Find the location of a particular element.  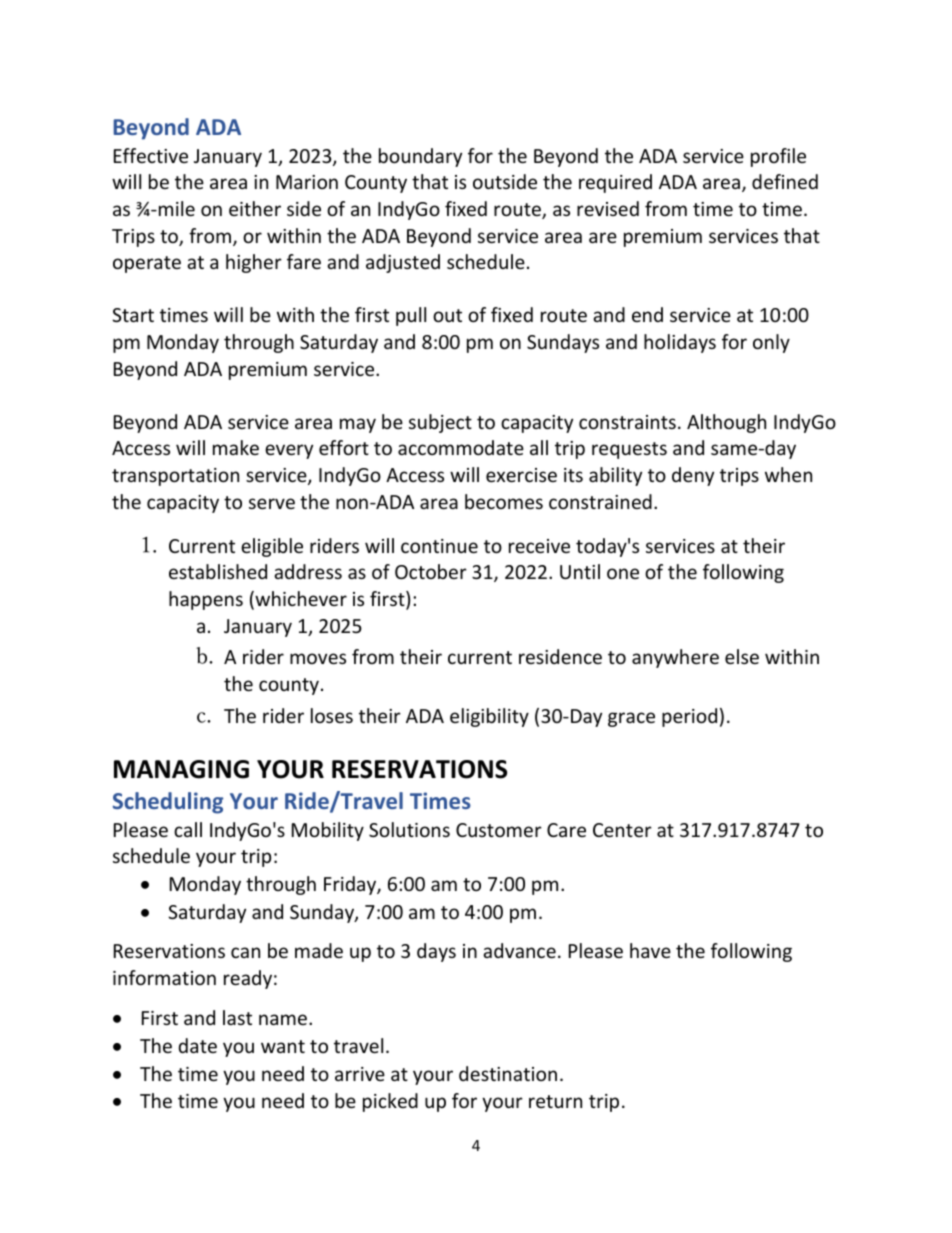

defined is located at coordinates (785, 181).
